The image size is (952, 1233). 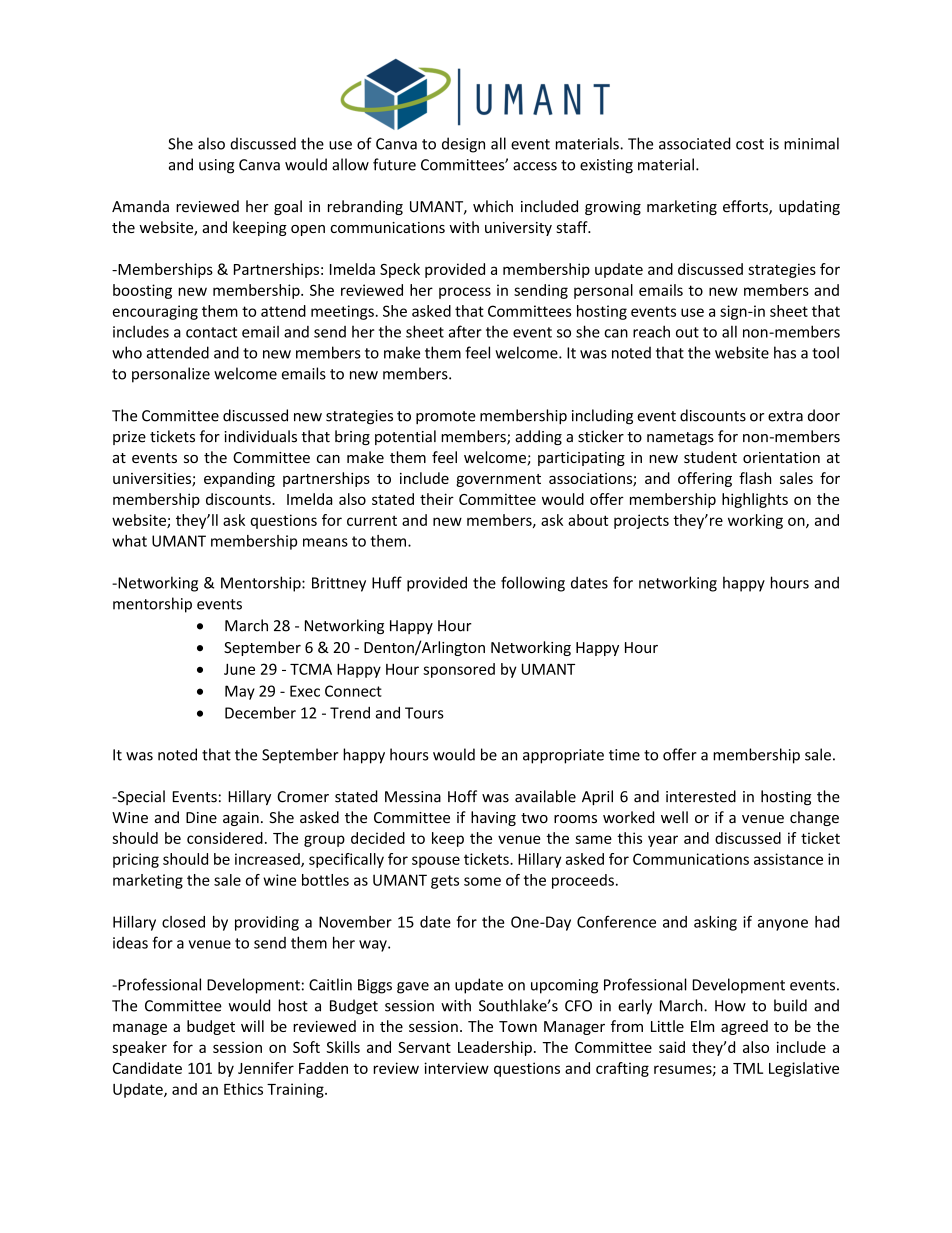 What do you see at coordinates (755, 478) in the image?
I see `flash` at bounding box center [755, 478].
